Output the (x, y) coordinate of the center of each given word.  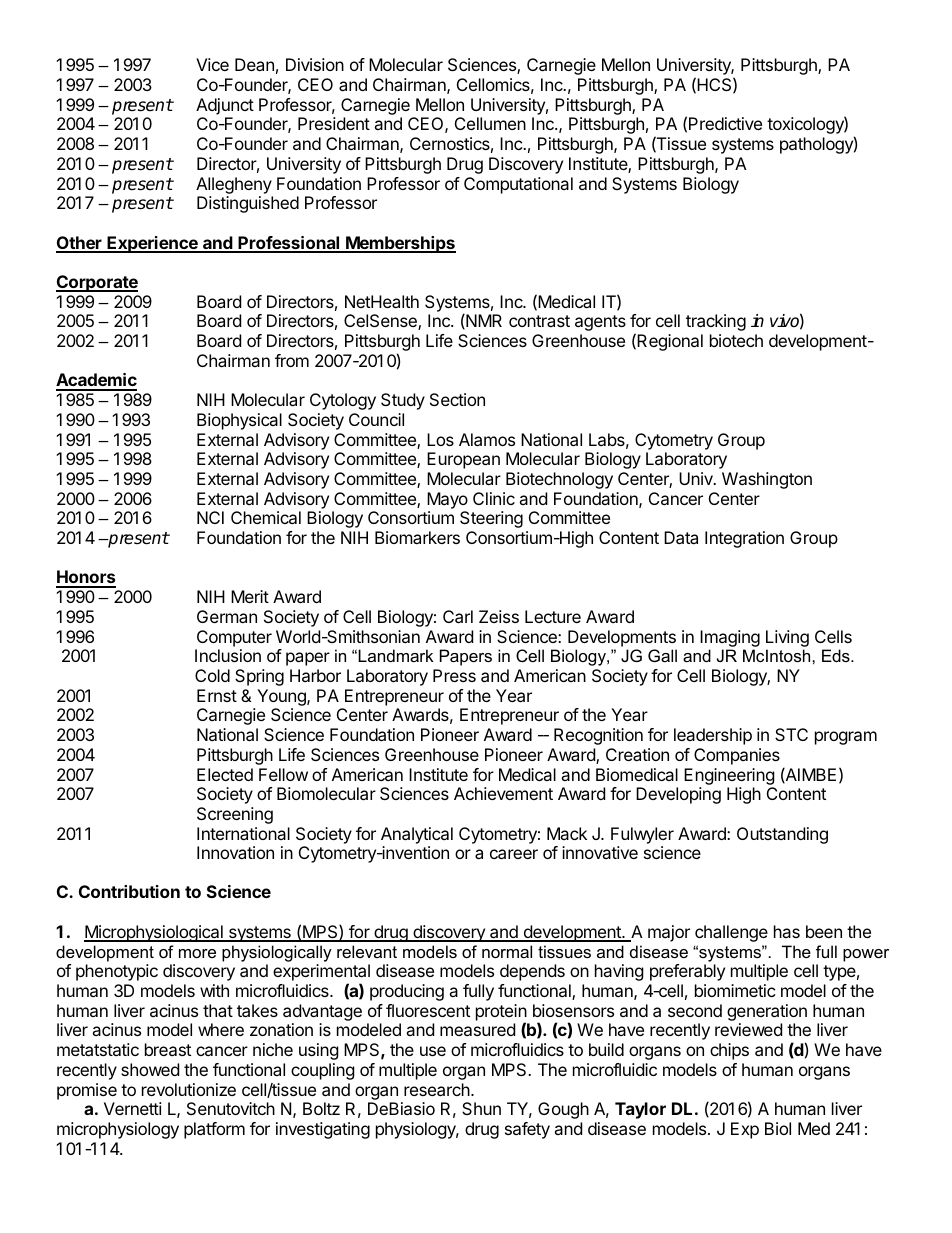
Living (787, 638)
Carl (458, 616)
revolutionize (189, 1089)
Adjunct (225, 106)
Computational (518, 185)
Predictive (725, 123)
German (227, 616)
